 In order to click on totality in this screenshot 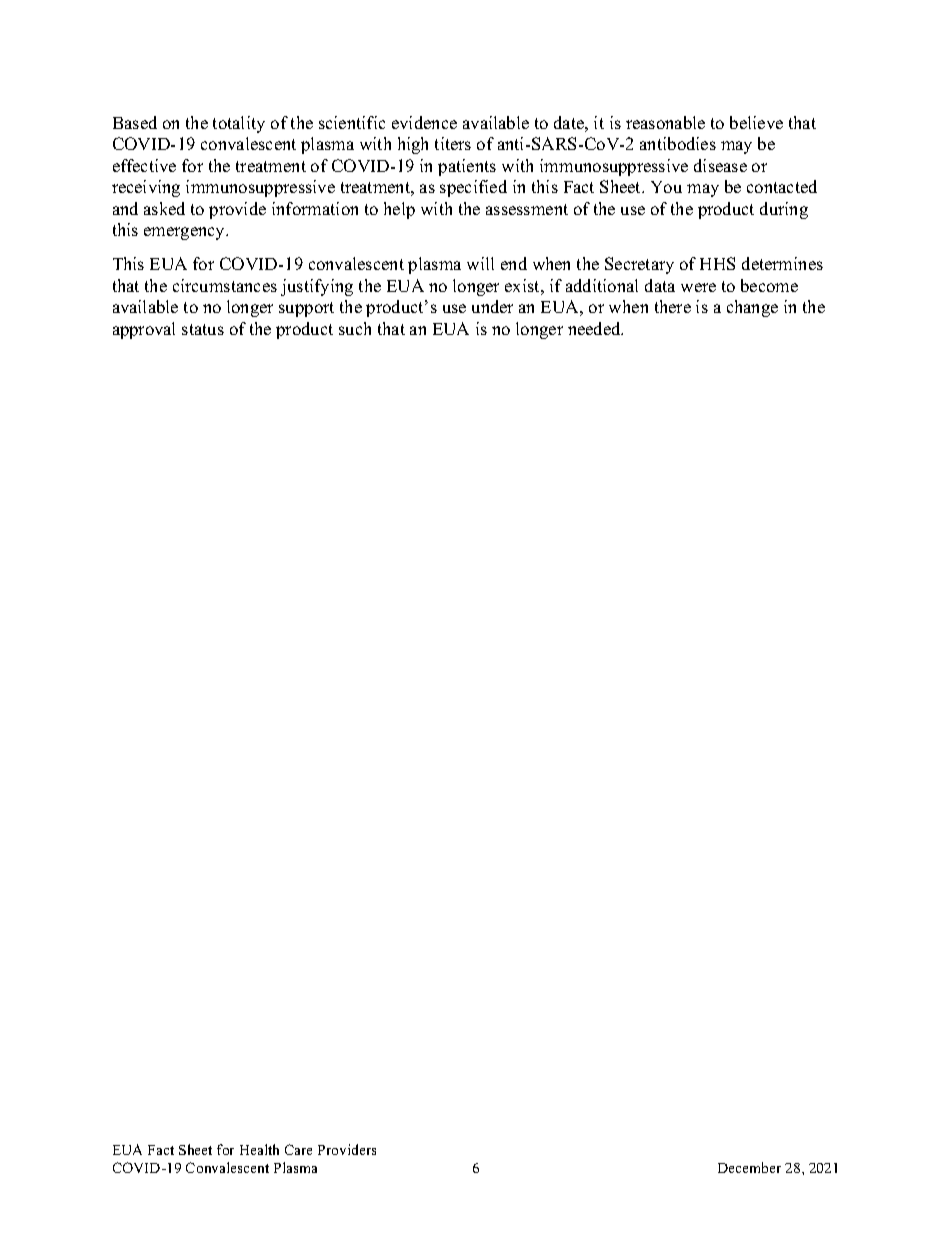, I will do `click(239, 124)`.
